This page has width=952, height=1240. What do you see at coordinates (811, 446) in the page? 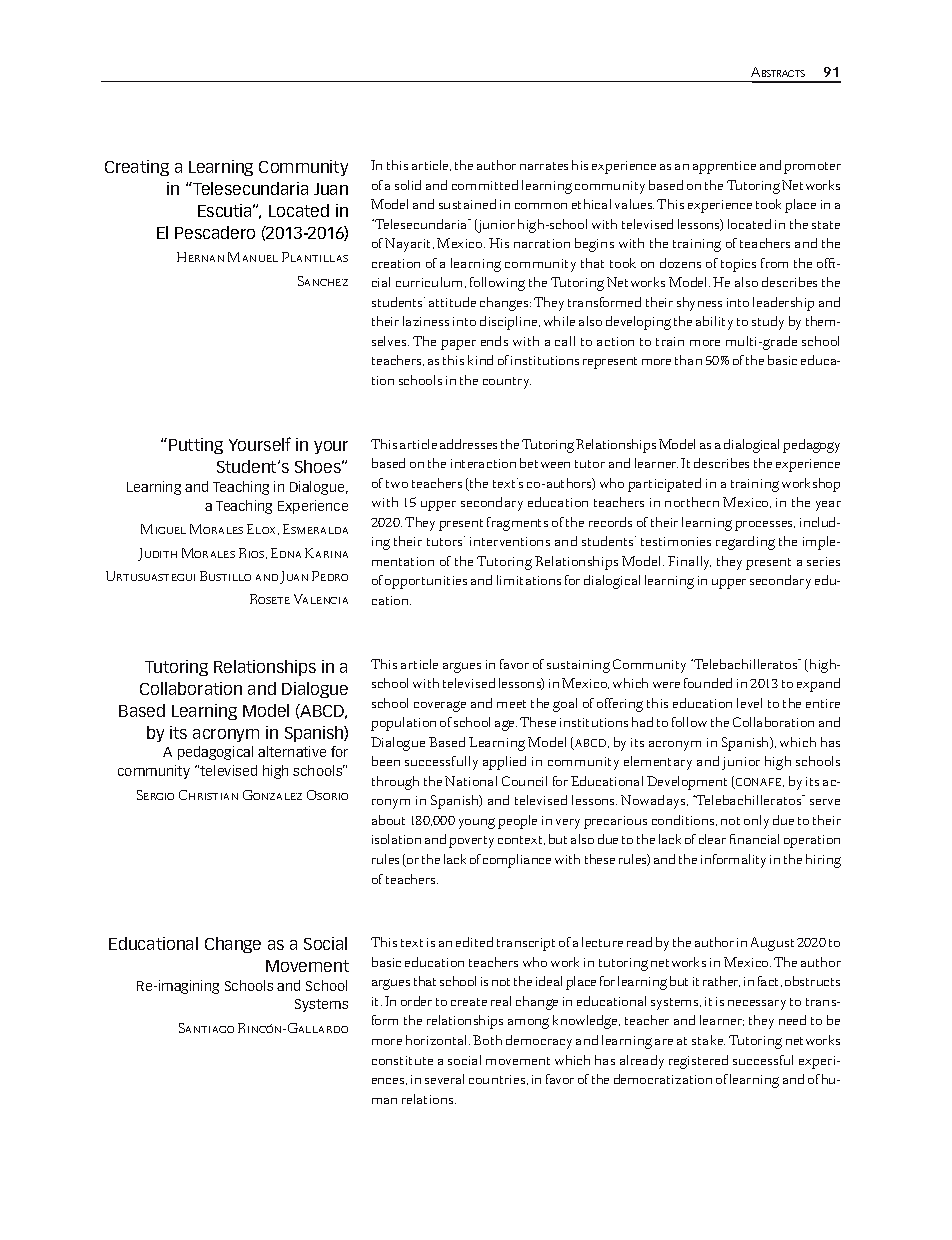
I see `pedagogy` at bounding box center [811, 446].
